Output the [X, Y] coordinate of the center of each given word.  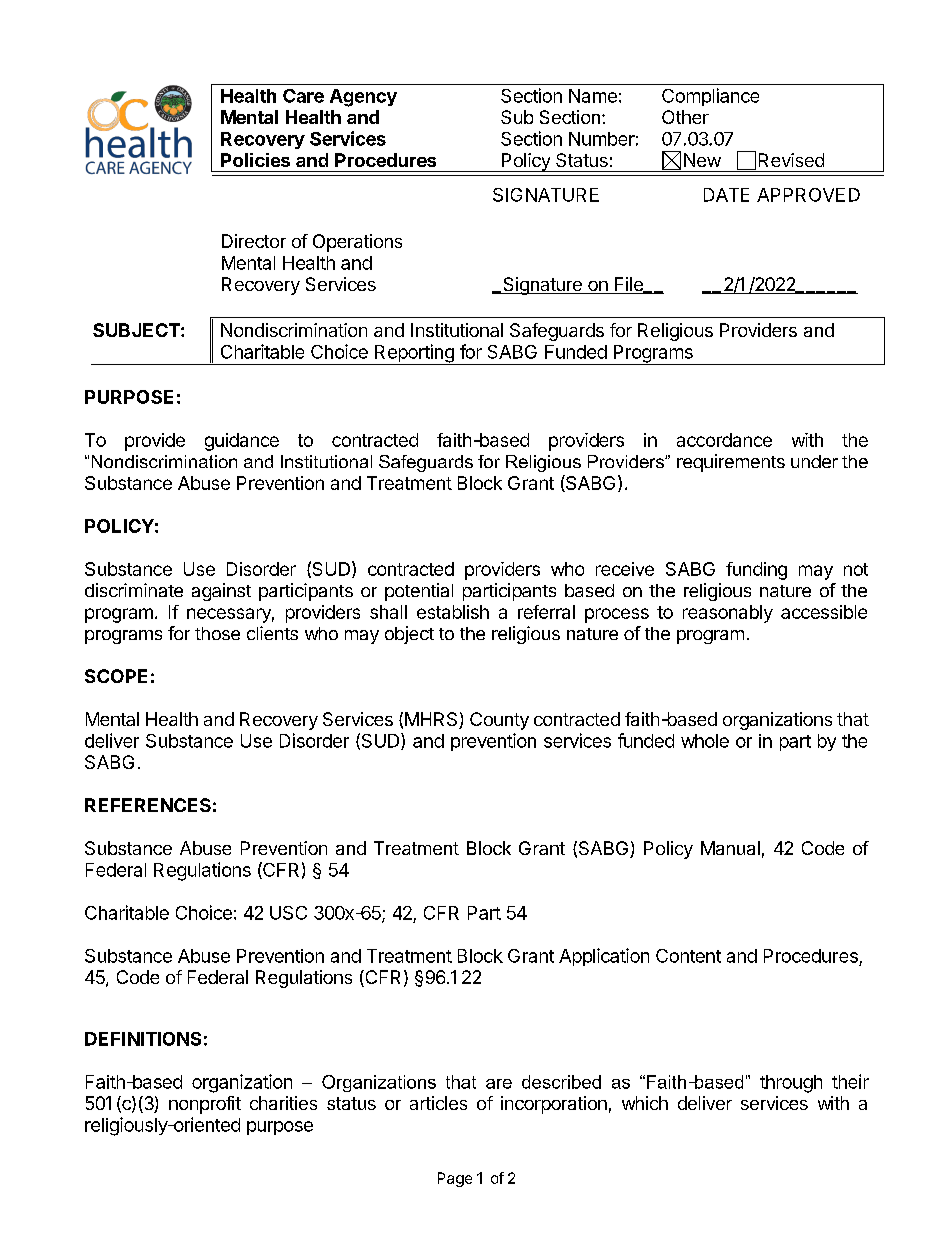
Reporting [414, 354]
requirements [731, 463]
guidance [242, 442]
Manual [730, 848]
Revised [791, 160]
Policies [255, 160]
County [499, 721]
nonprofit [205, 1105]
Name [593, 96]
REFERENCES [148, 805]
